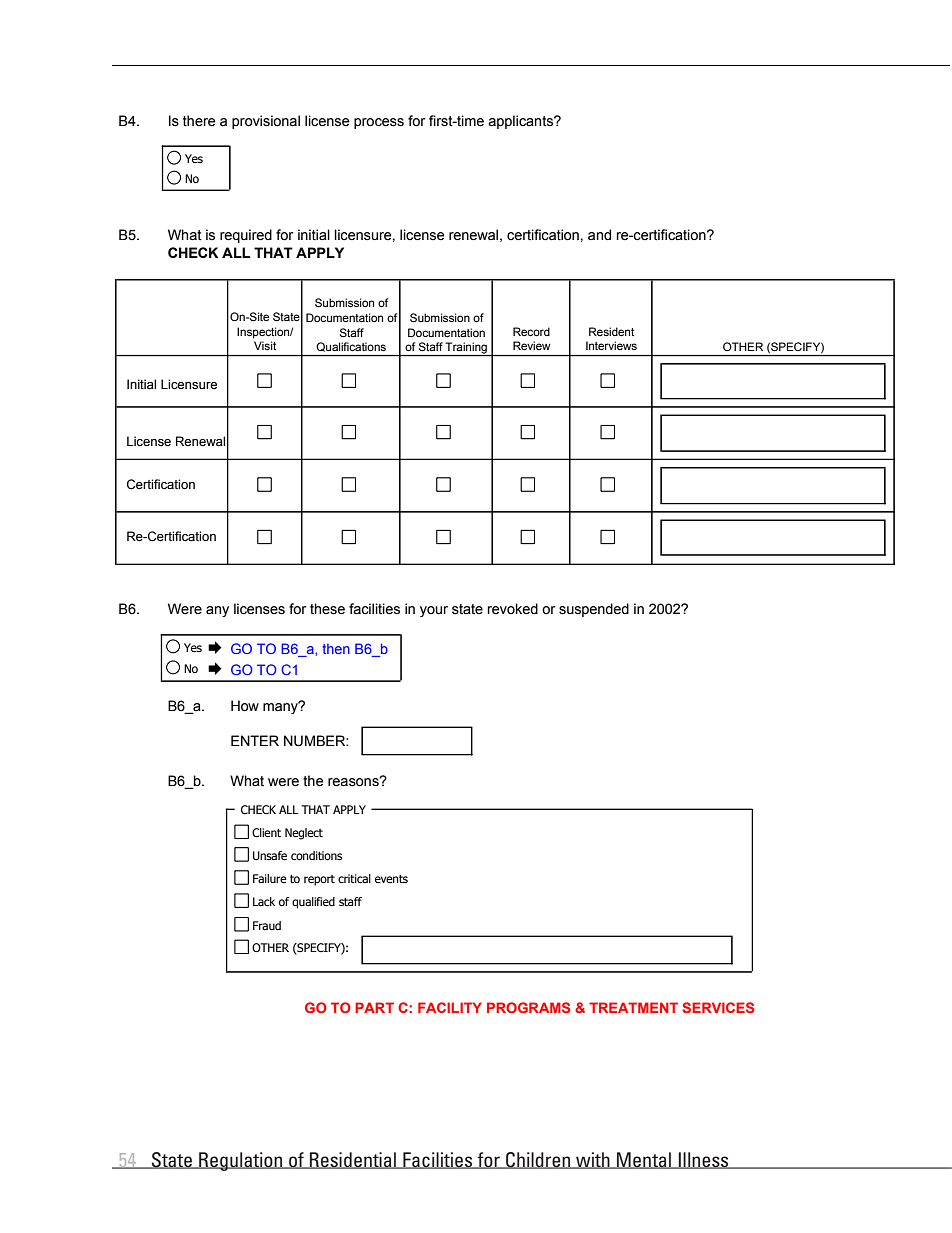 Image resolution: width=952 pixels, height=1233 pixels. Describe the element at coordinates (379, 123) in the screenshot. I see `process` at that location.
